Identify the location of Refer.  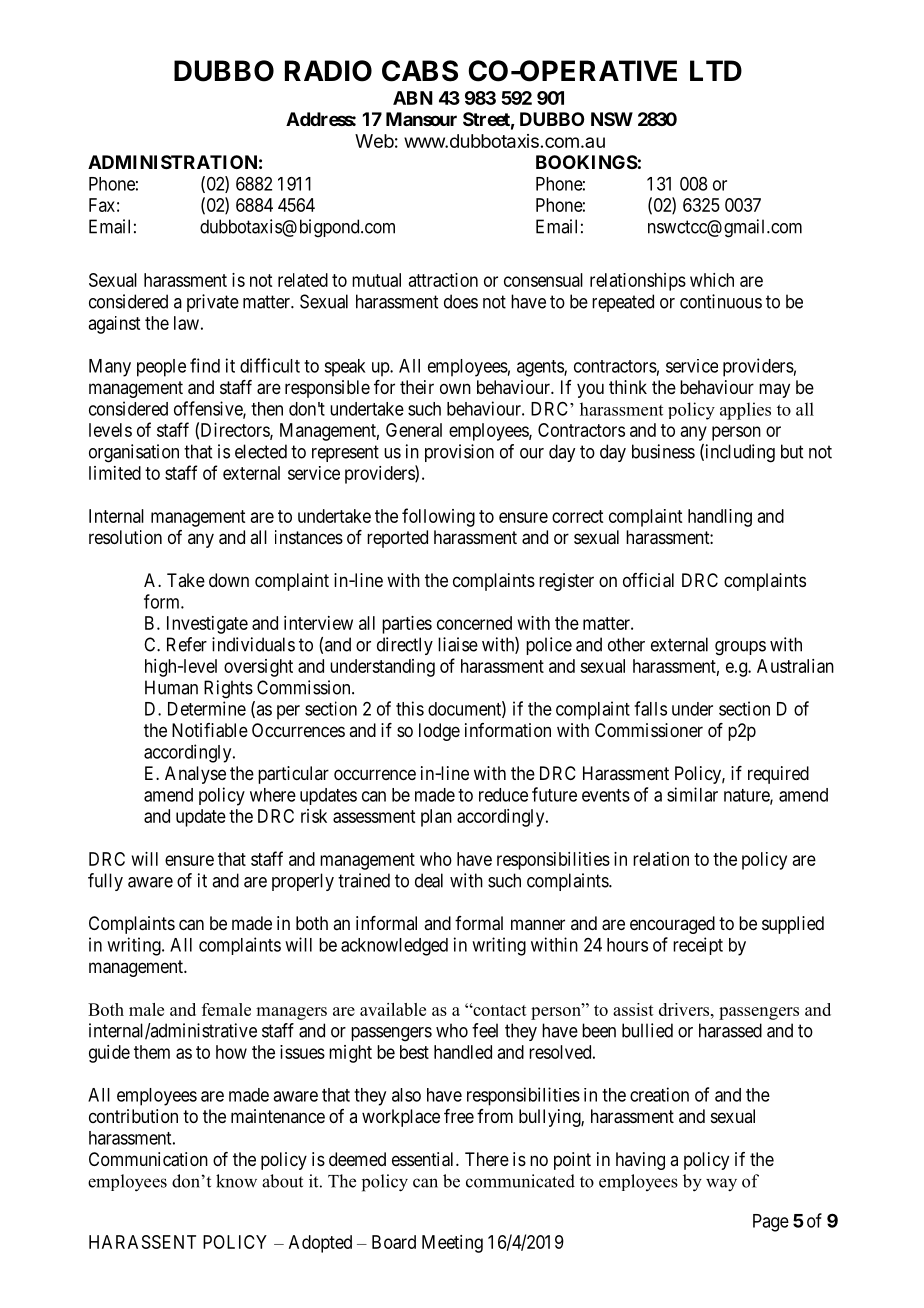
(187, 644).
